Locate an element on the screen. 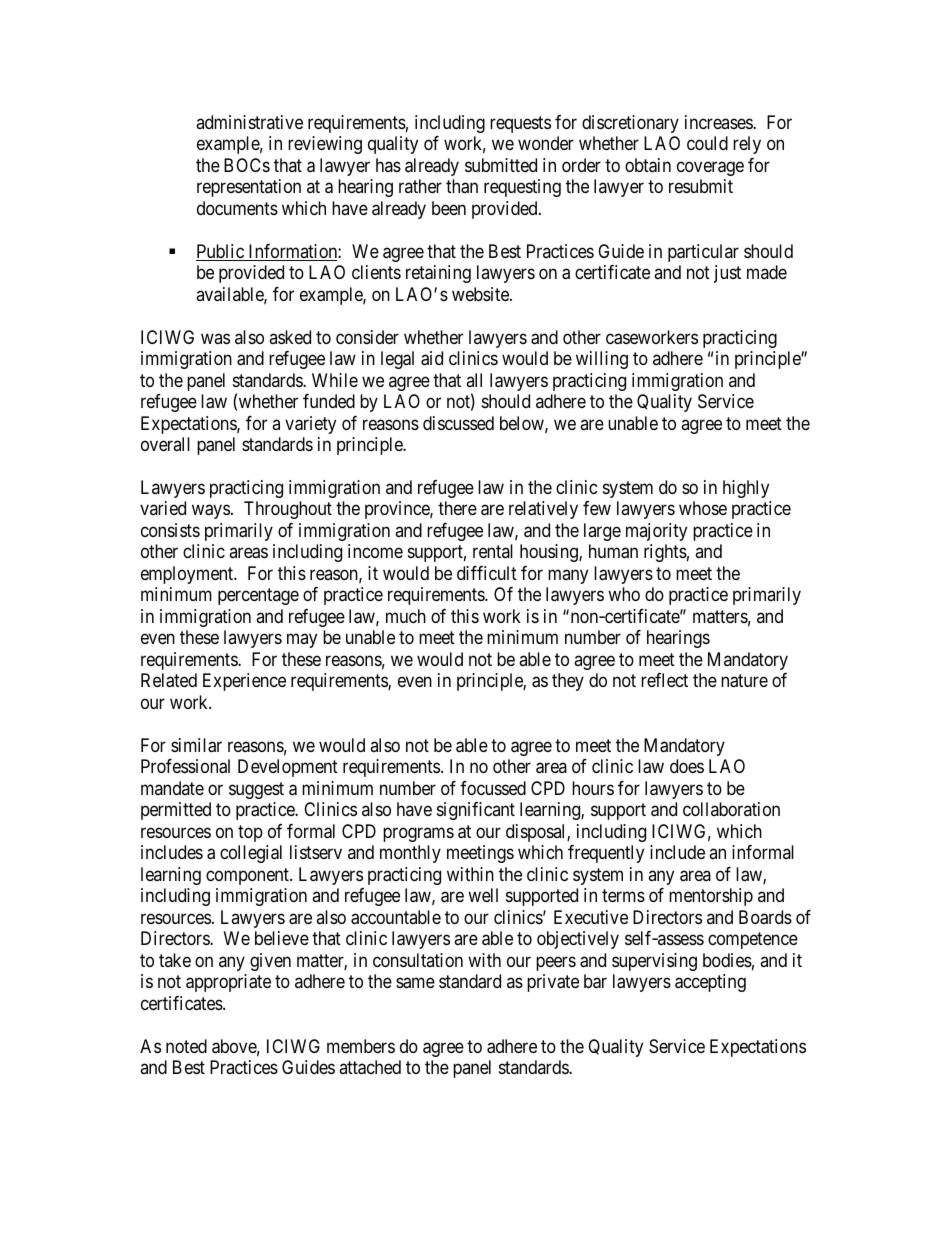  noted is located at coordinates (186, 1046).
